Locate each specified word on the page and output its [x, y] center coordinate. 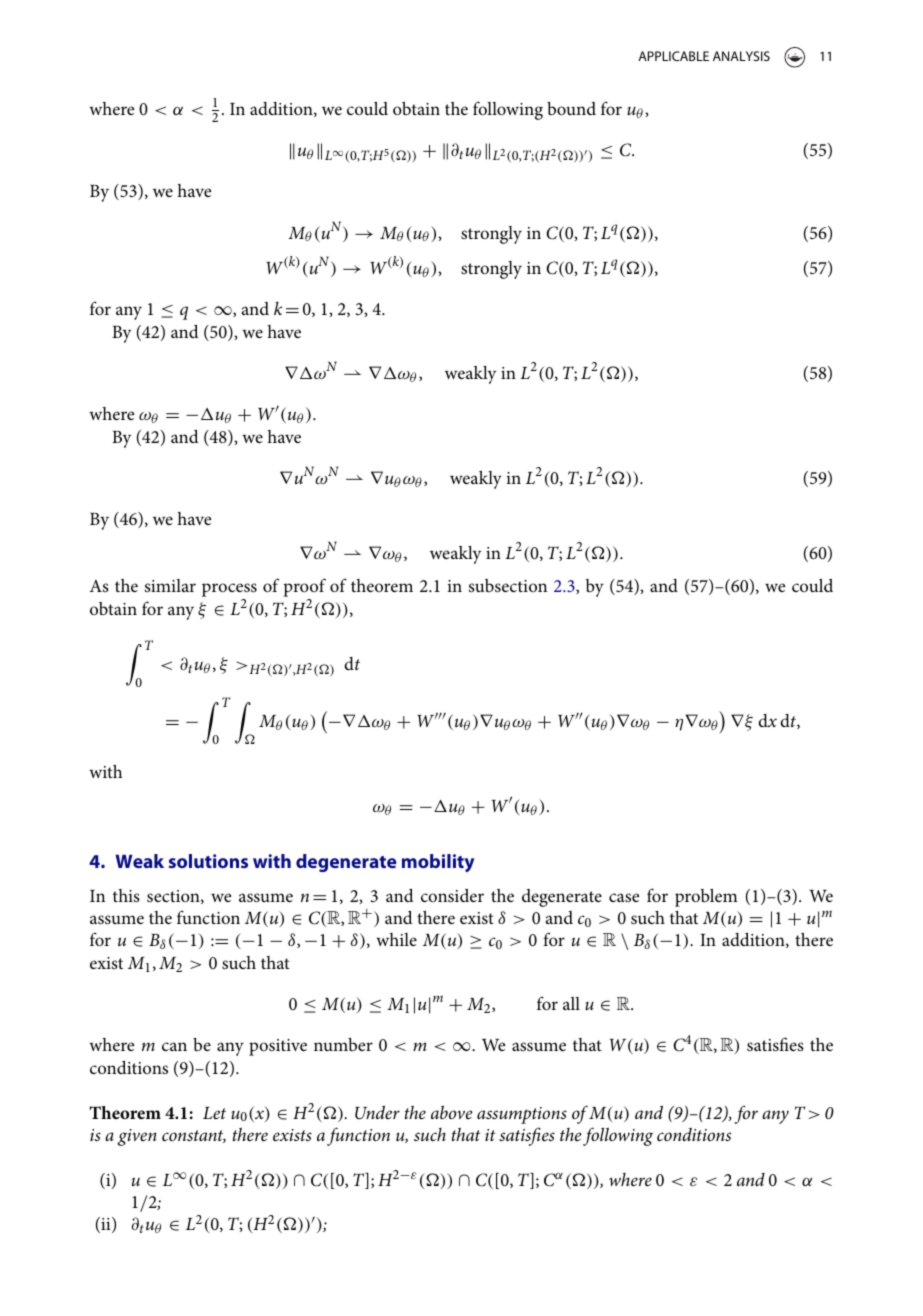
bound [571, 108]
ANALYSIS [741, 56]
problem [706, 898]
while [396, 939]
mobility [438, 863]
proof [304, 589]
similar [170, 585]
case [624, 897]
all [571, 1003]
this [126, 895]
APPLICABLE [673, 56]
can [174, 1046]
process [229, 591]
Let [214, 1113]
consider [452, 895]
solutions [208, 861]
